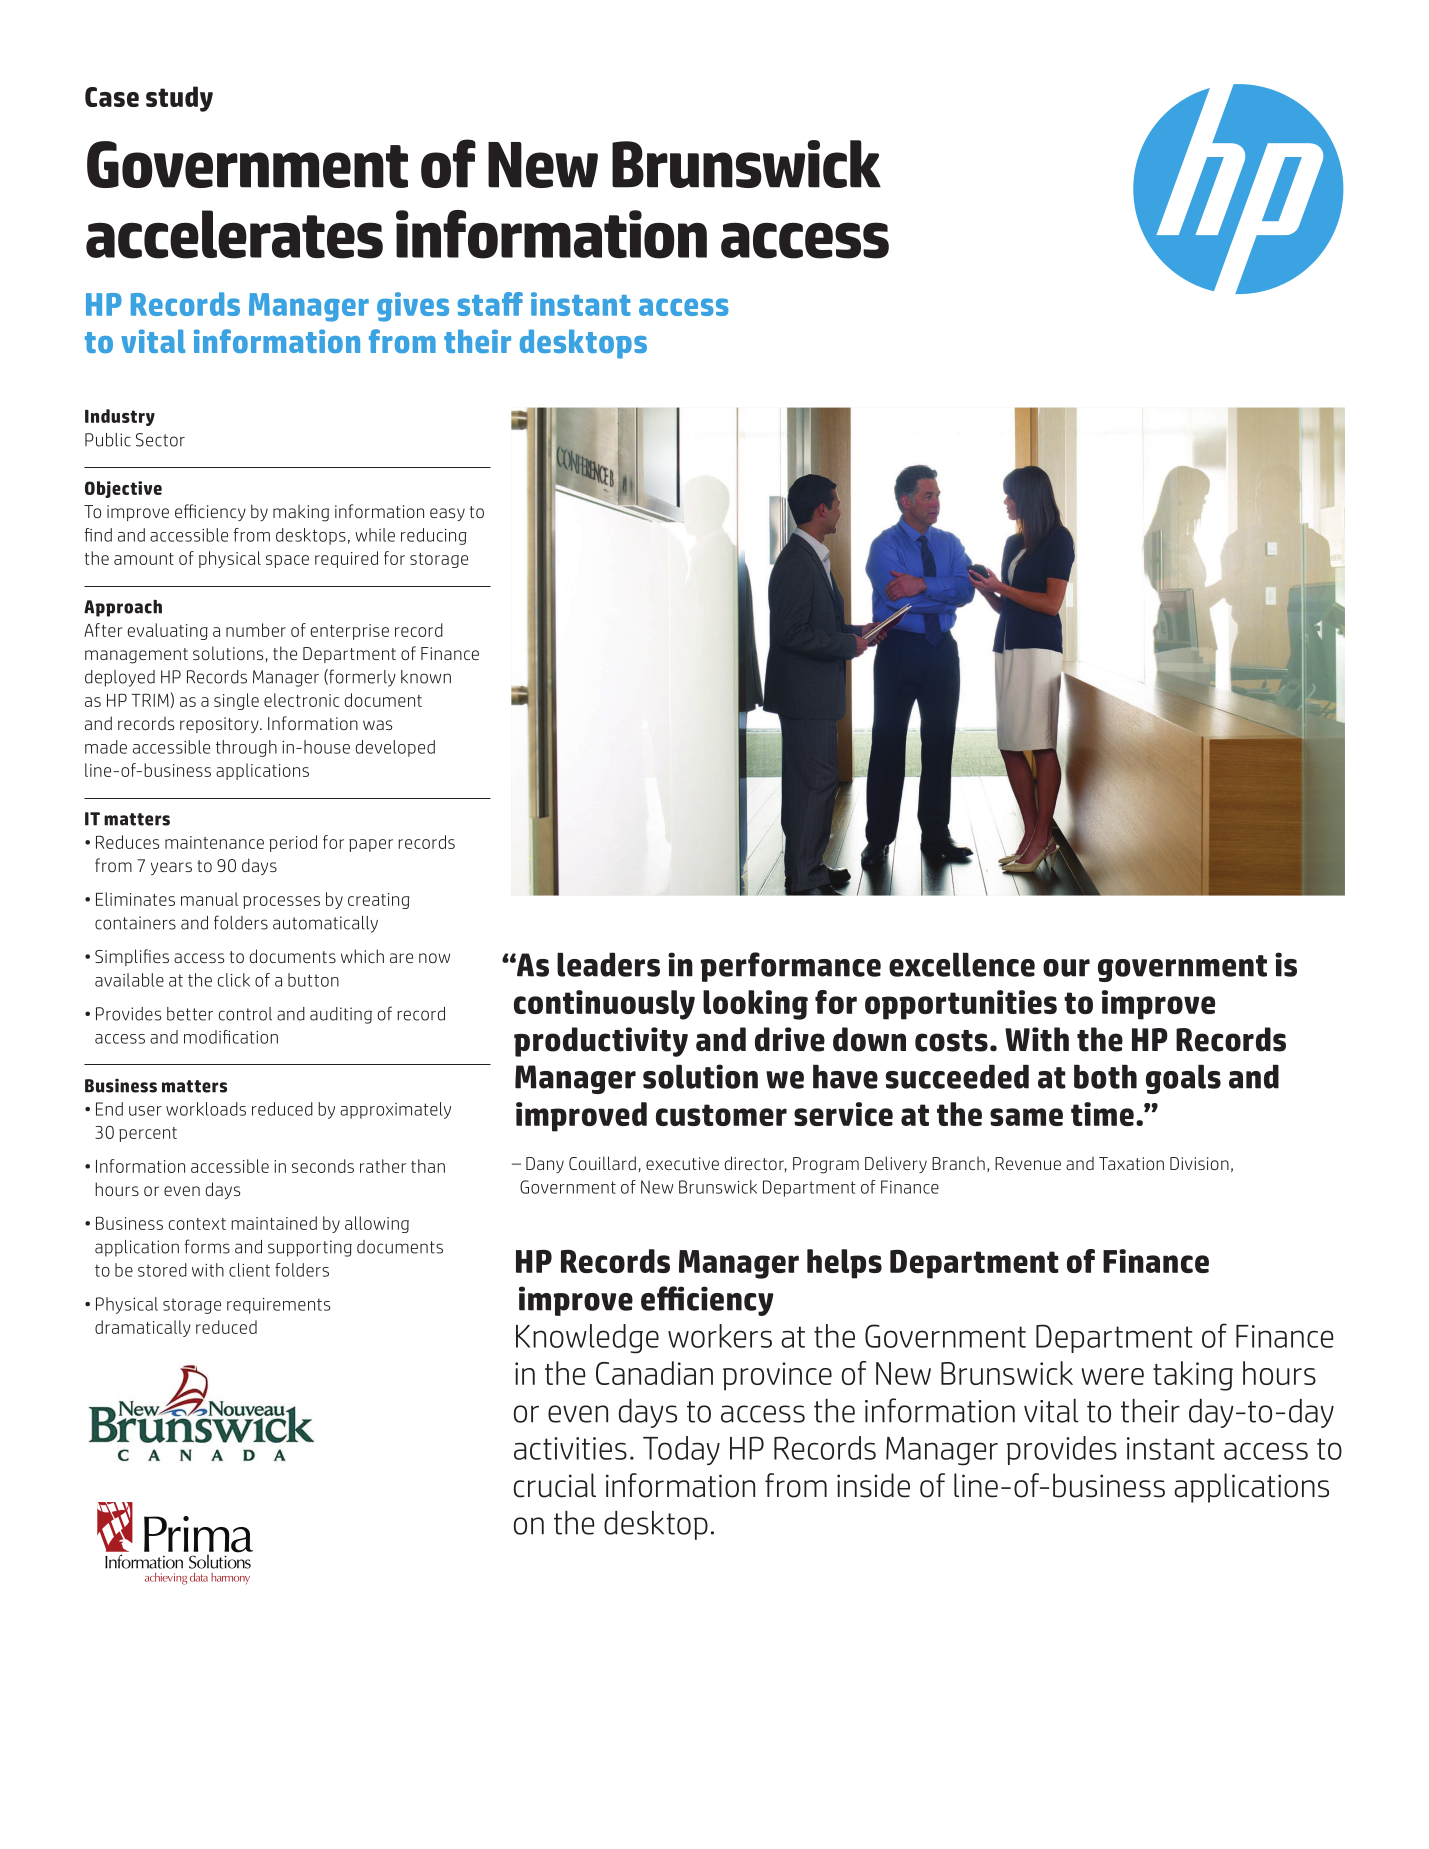 Image resolution: width=1429 pixels, height=1849 pixels. What do you see at coordinates (490, 304) in the page?
I see `staff` at bounding box center [490, 304].
